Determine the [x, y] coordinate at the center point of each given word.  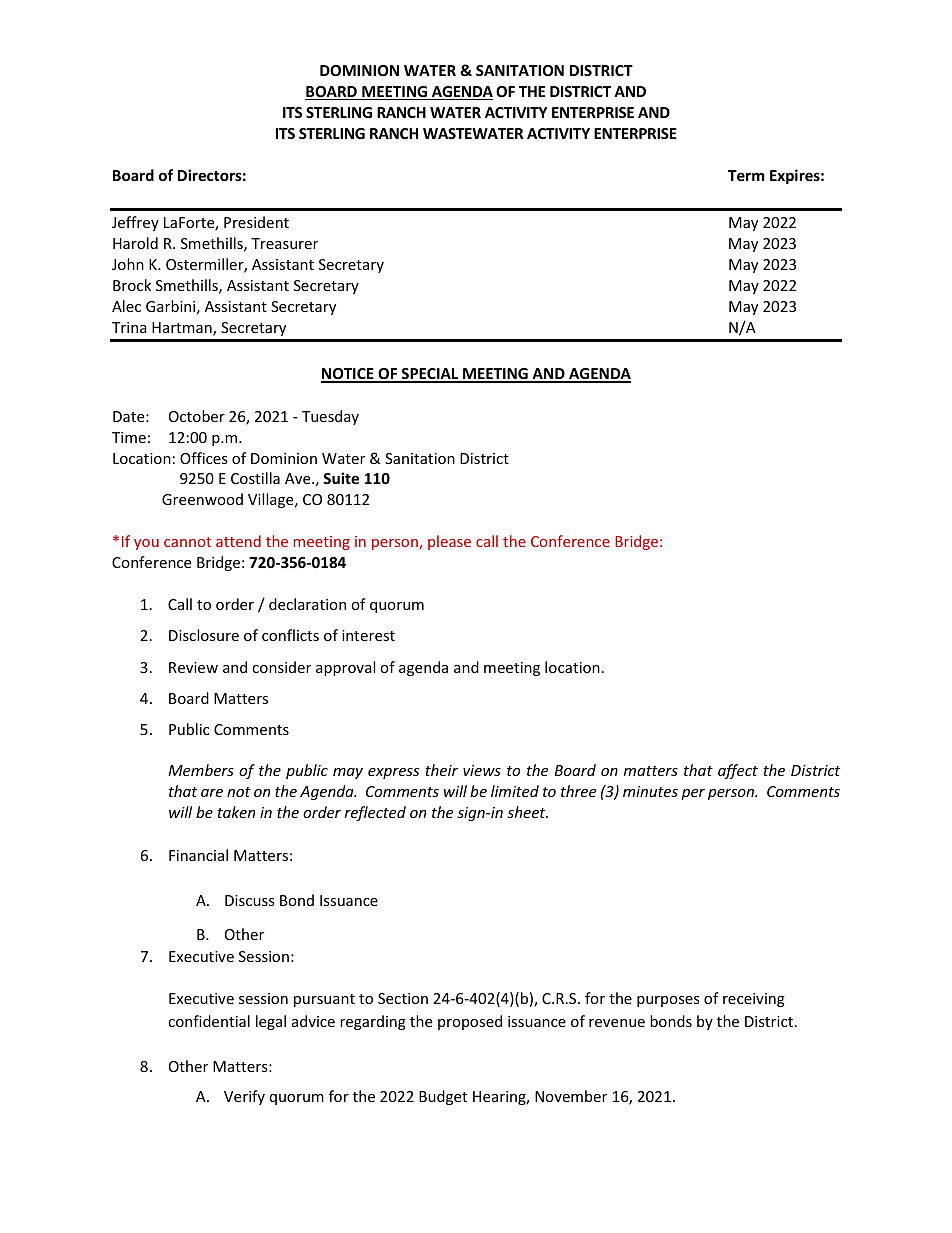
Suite [341, 478]
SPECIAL [430, 375]
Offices [204, 458]
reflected [375, 813]
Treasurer [284, 243]
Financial [198, 855]
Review [193, 667]
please [449, 542]
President [256, 222]
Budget [443, 1097]
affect [738, 771]
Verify [244, 1097]
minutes [650, 791]
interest [368, 635]
